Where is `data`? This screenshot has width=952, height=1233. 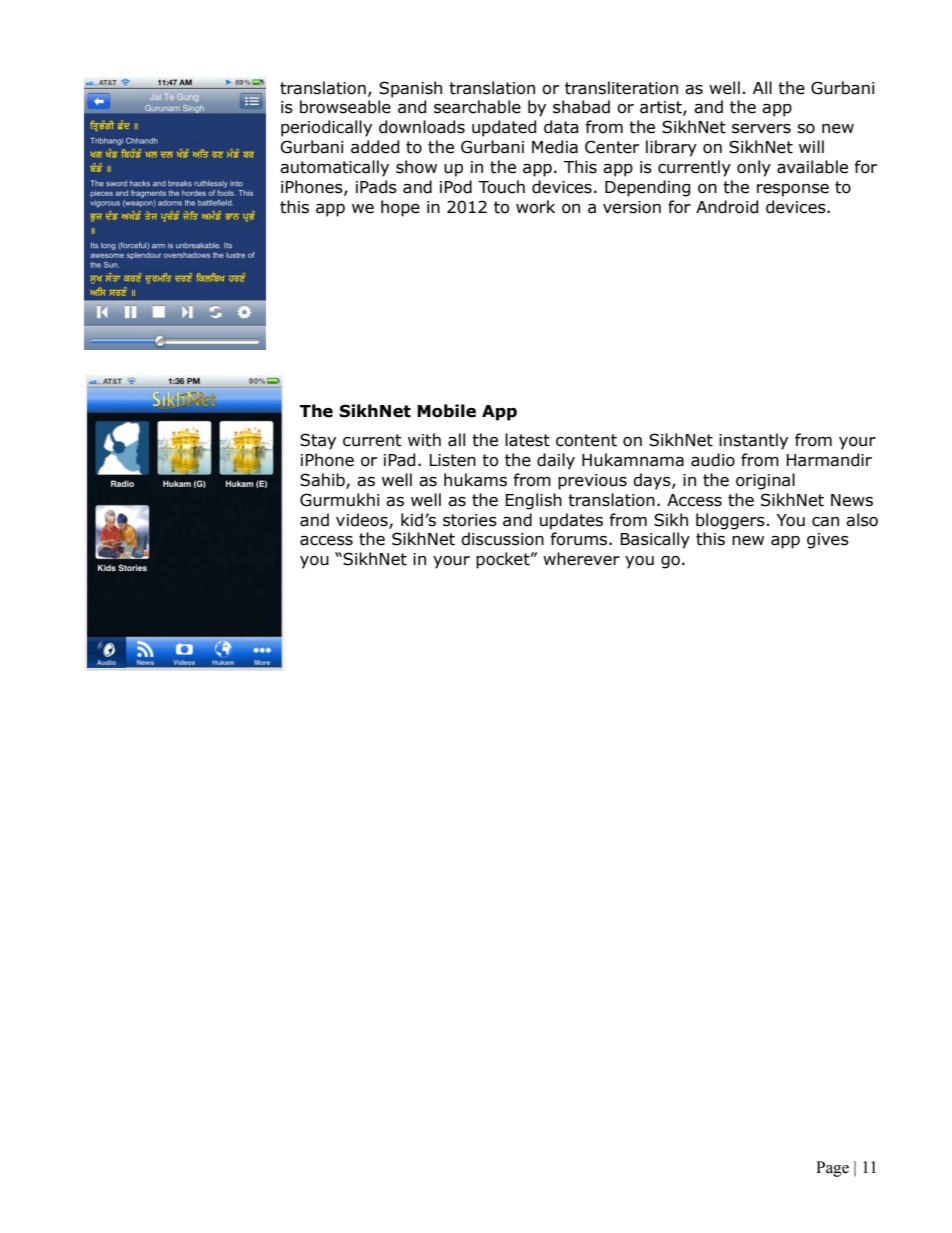 data is located at coordinates (561, 127).
